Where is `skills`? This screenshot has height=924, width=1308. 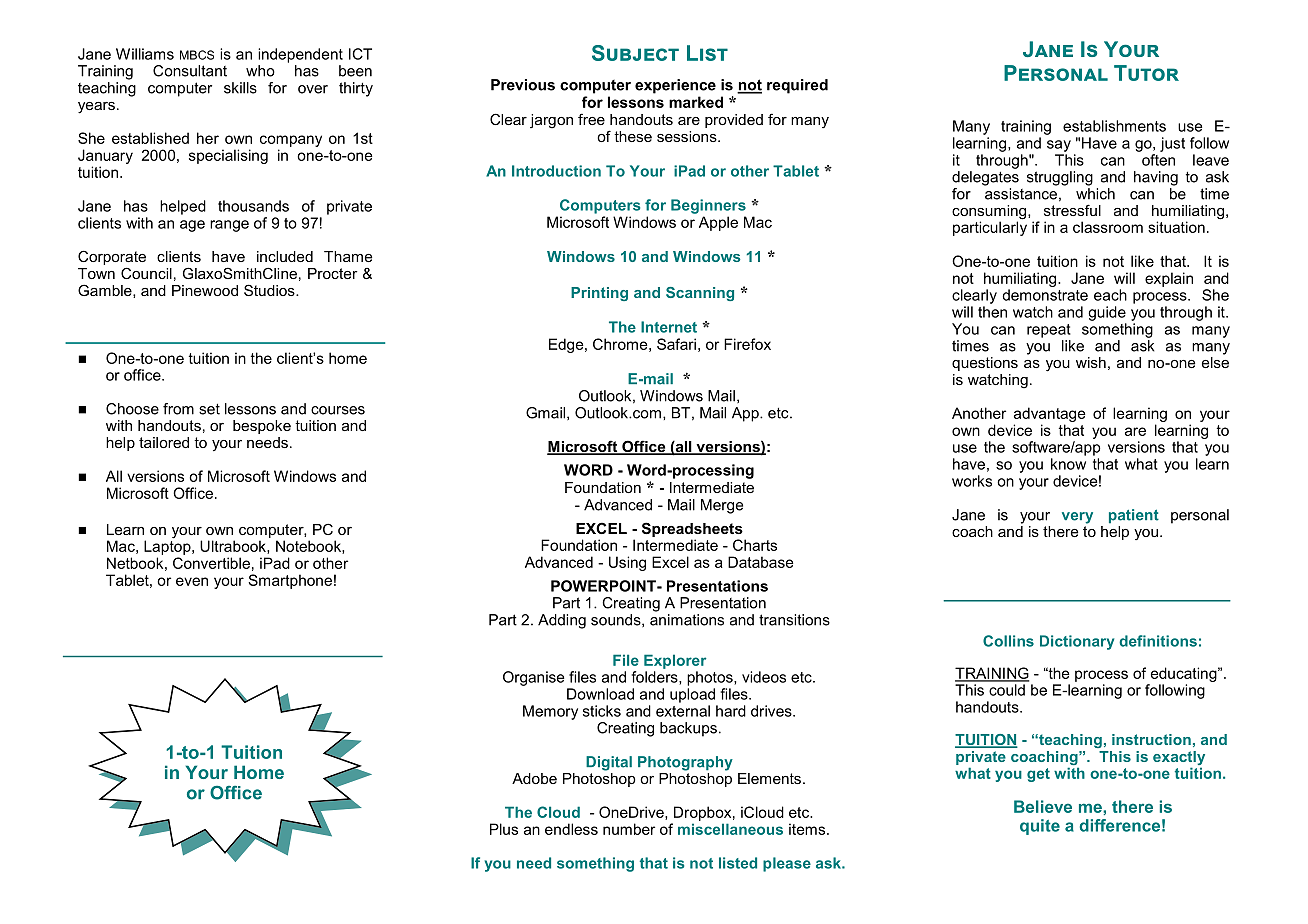 skills is located at coordinates (240, 88).
